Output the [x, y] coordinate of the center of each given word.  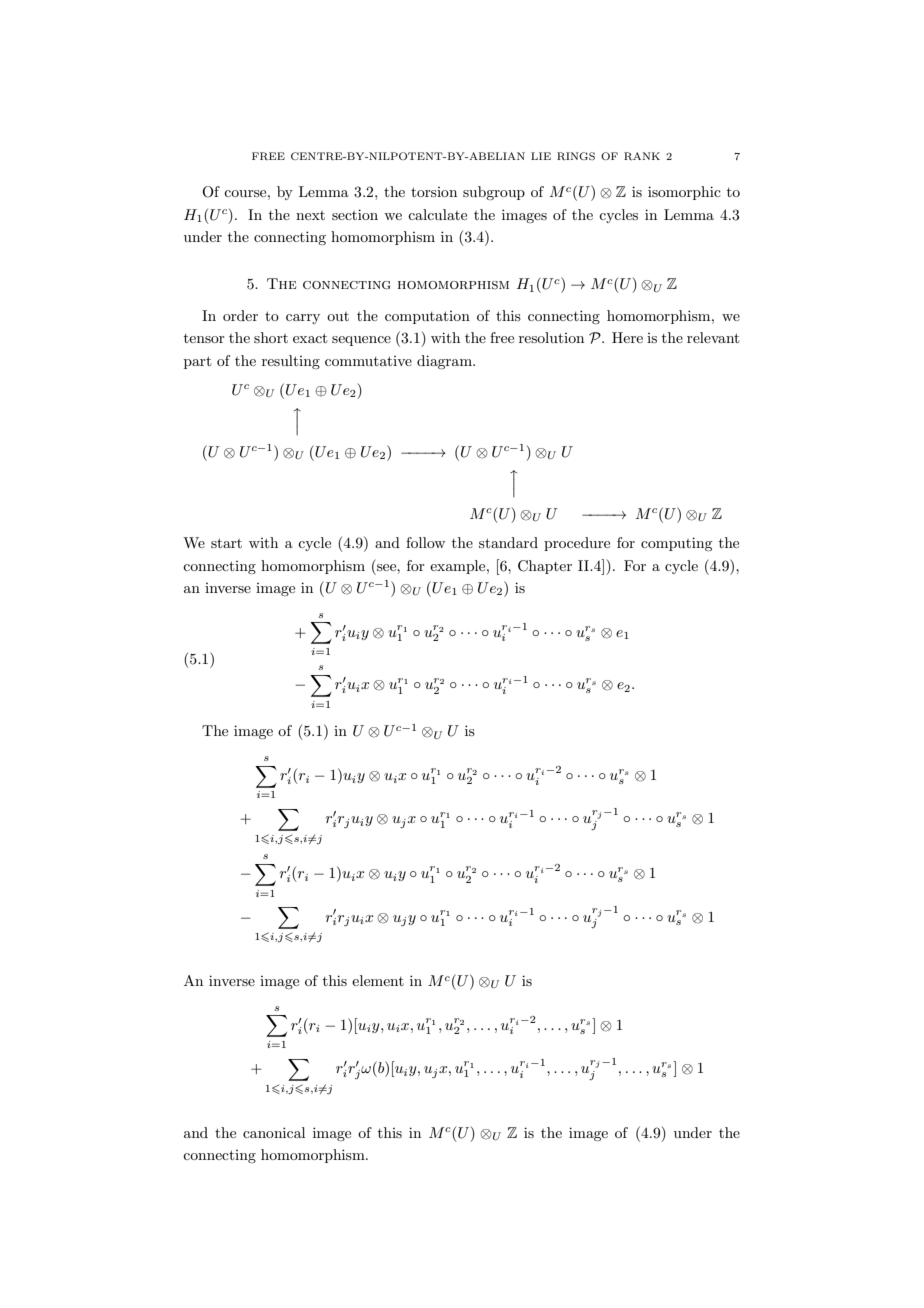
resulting [291, 362]
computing [676, 544]
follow [425, 542]
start [226, 543]
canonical [274, 1132]
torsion [434, 192]
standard [508, 542]
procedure [577, 544]
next [310, 215]
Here [627, 337]
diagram [445, 362]
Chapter [545, 567]
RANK [642, 156]
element [378, 980]
